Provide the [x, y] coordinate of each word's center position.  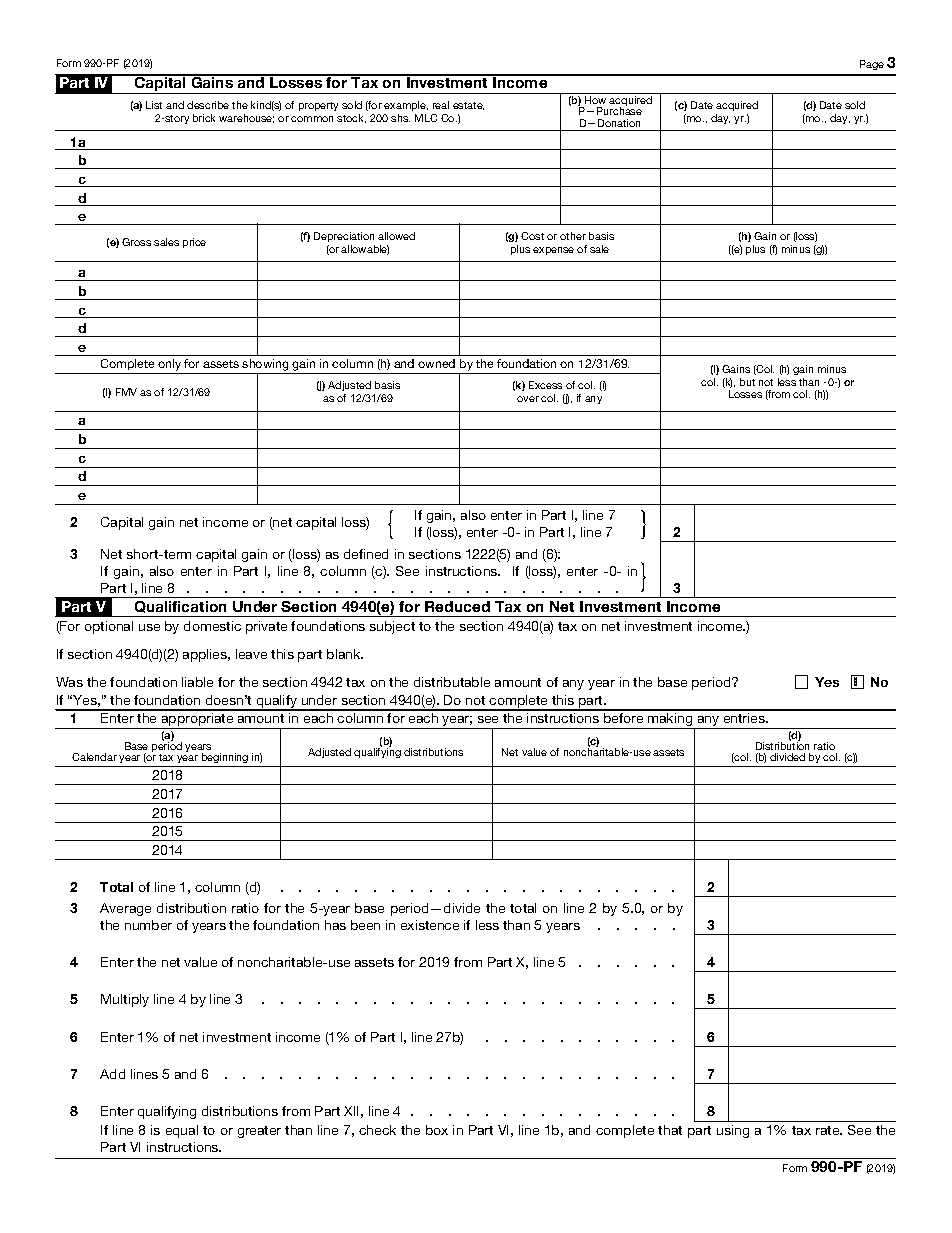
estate [468, 106]
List [154, 105]
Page [872, 65]
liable [197, 682]
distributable [452, 682]
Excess [545, 385]
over [528, 399]
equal [182, 1131]
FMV [126, 392]
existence [430, 925]
